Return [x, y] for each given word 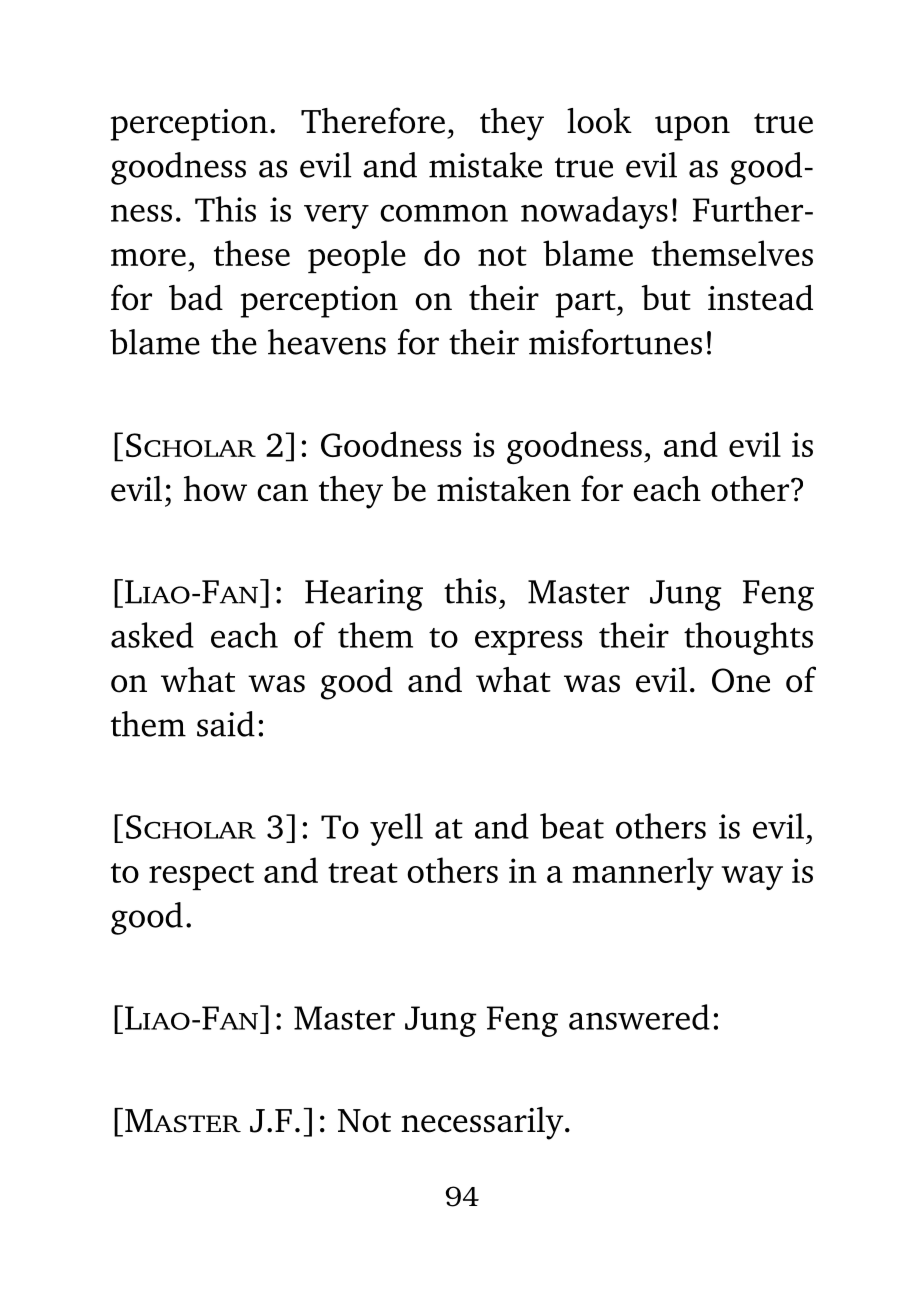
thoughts [748, 638]
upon [692, 128]
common [444, 213]
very [336, 216]
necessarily [483, 1123]
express [528, 642]
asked [152, 635]
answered [639, 1017]
